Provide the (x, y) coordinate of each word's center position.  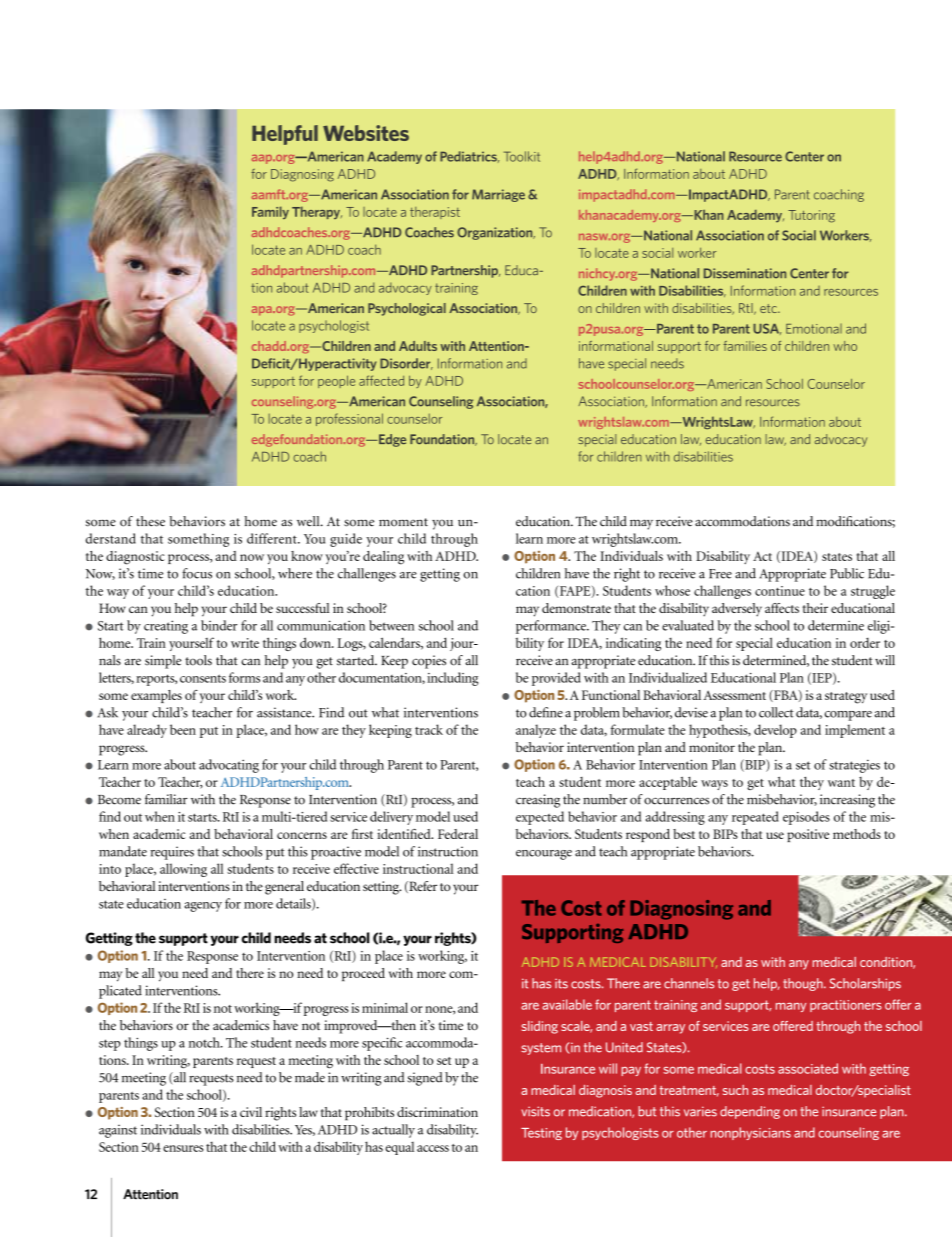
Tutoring (811, 216)
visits (535, 1111)
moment (403, 522)
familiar (166, 799)
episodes (806, 818)
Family (270, 212)
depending (750, 1112)
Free (720, 574)
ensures (183, 1148)
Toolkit (522, 156)
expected (540, 818)
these (150, 521)
